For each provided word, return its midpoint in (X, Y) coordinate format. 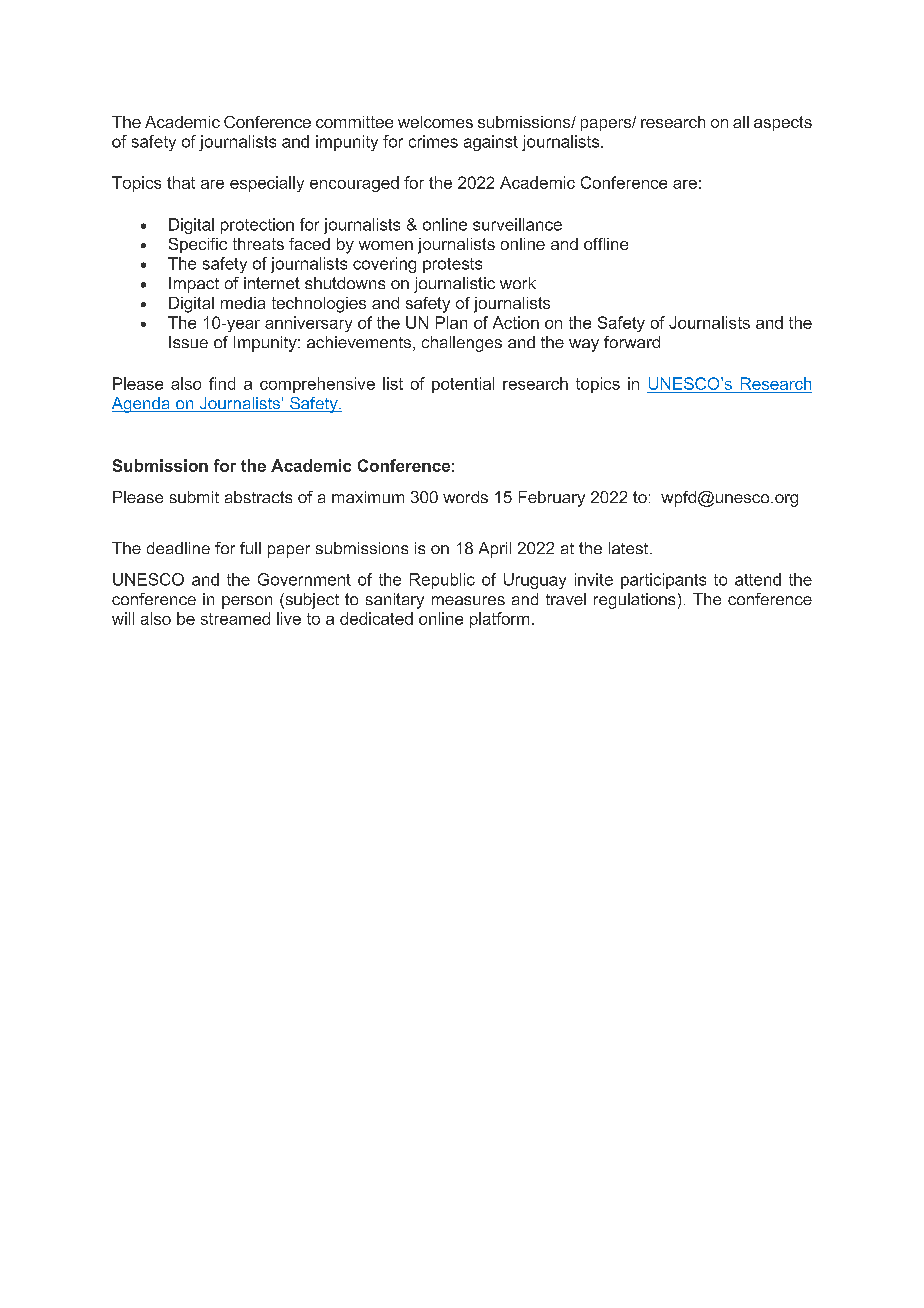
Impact (194, 285)
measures (468, 600)
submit (194, 497)
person (247, 602)
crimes (433, 141)
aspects (783, 123)
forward (632, 342)
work (518, 283)
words (465, 497)
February (552, 499)
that (181, 182)
